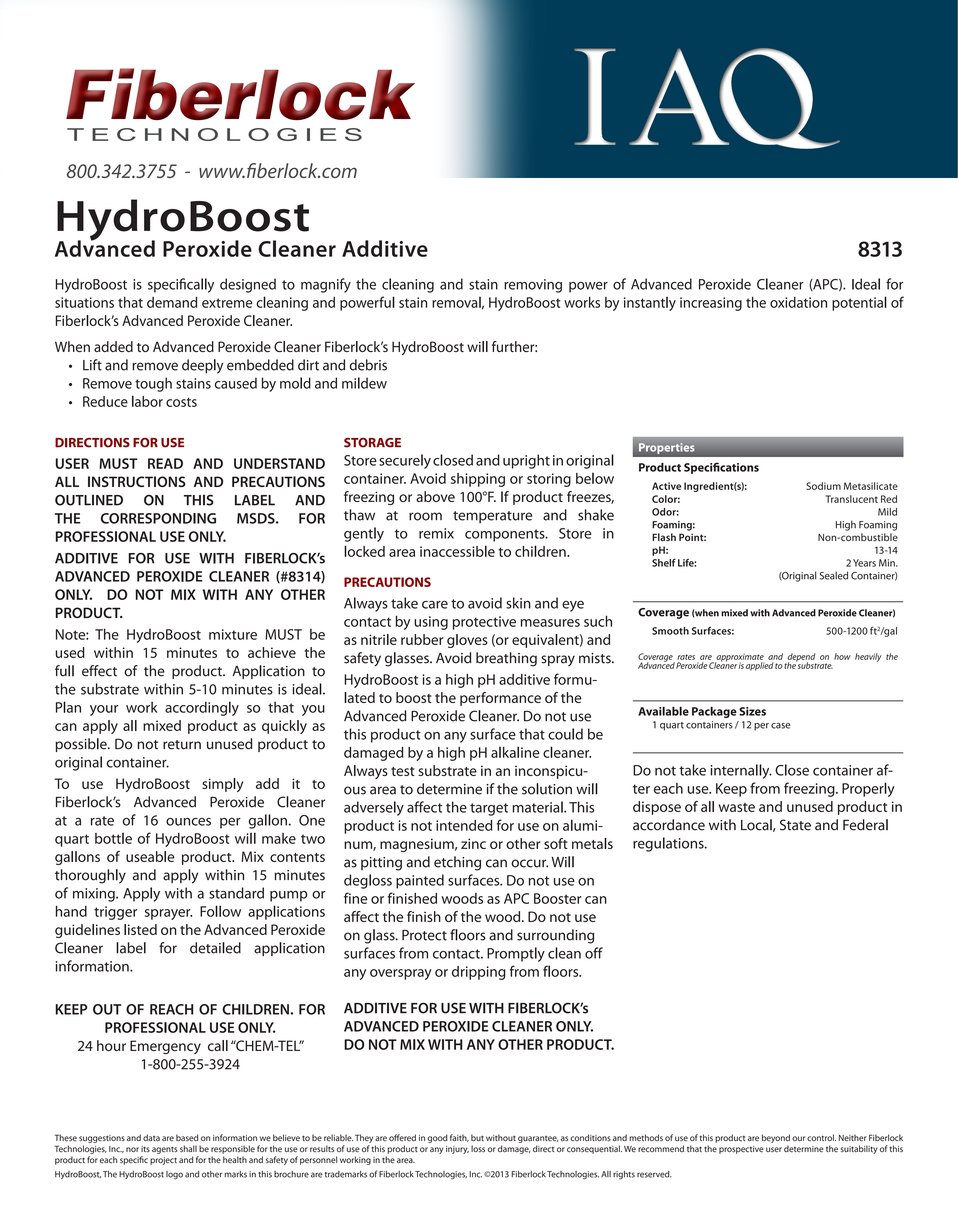 This screenshot has height=1232, width=958. Describe the element at coordinates (834, 575) in the screenshot. I see `Sealed` at that location.
